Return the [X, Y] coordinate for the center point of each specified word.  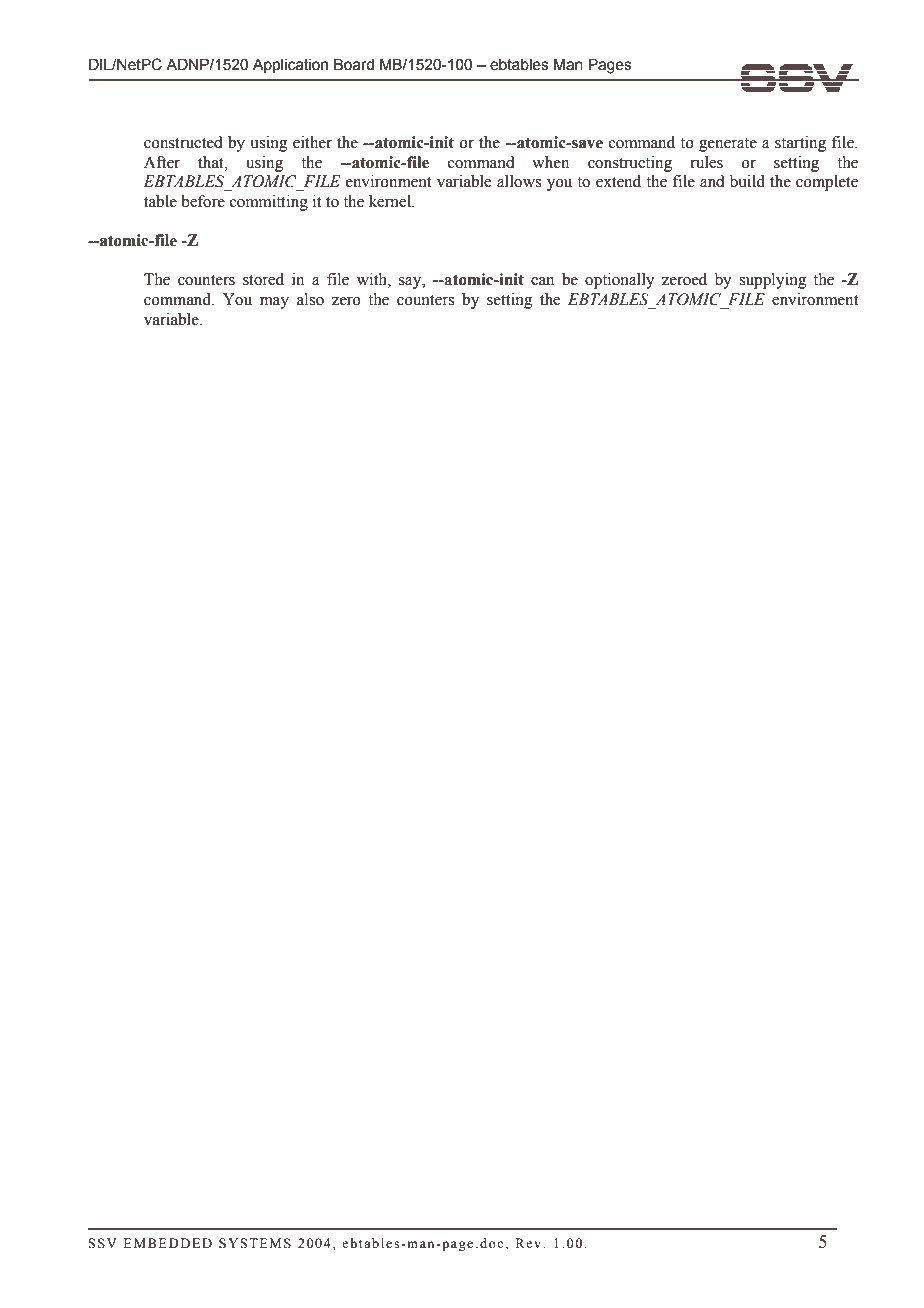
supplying [773, 281]
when [550, 162]
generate [728, 145]
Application [290, 66]
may [274, 303]
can [542, 281]
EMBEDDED [168, 1243]
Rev [530, 1243]
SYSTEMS [255, 1243]
